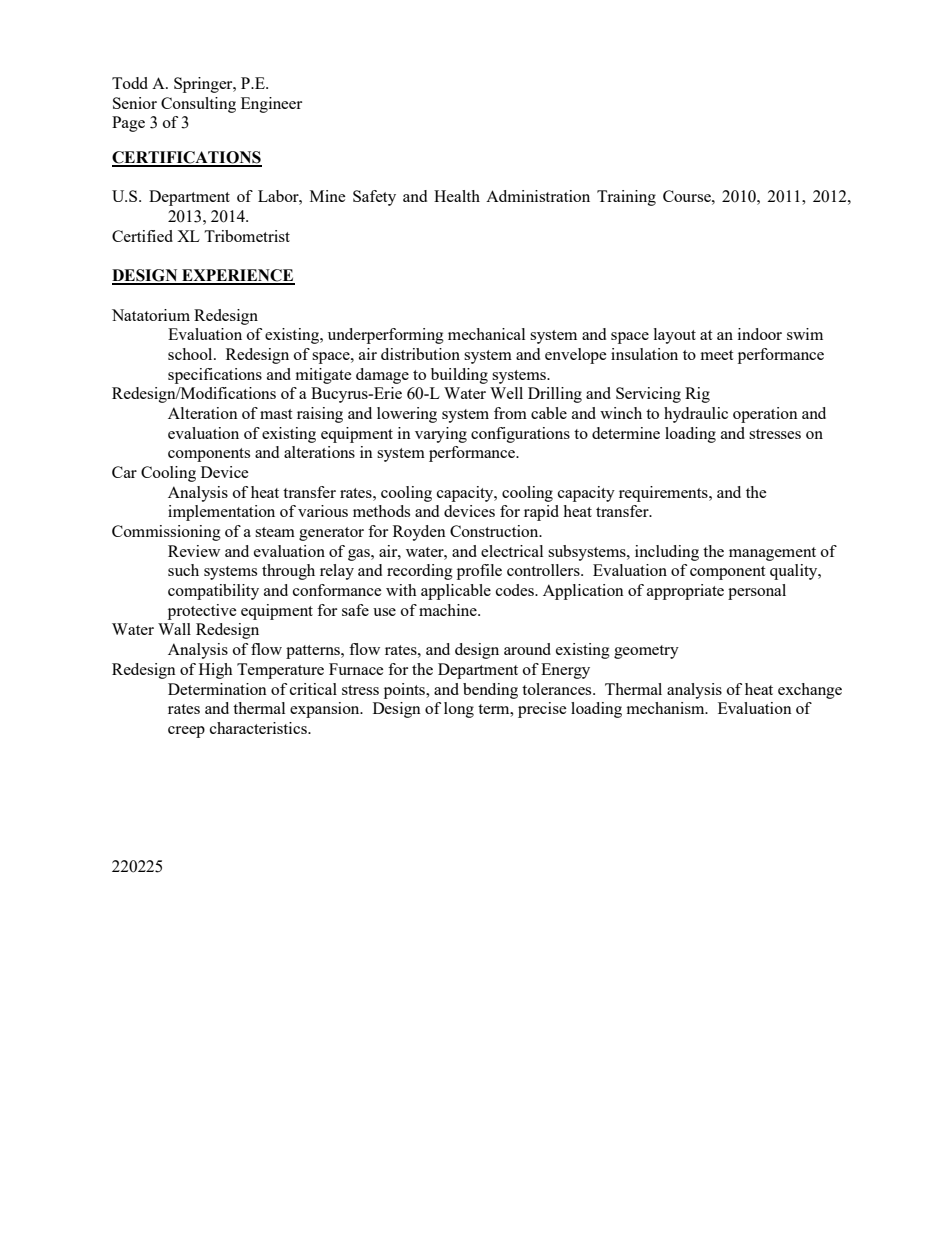  What do you see at coordinates (667, 708) in the screenshot?
I see `mechanism` at bounding box center [667, 708].
